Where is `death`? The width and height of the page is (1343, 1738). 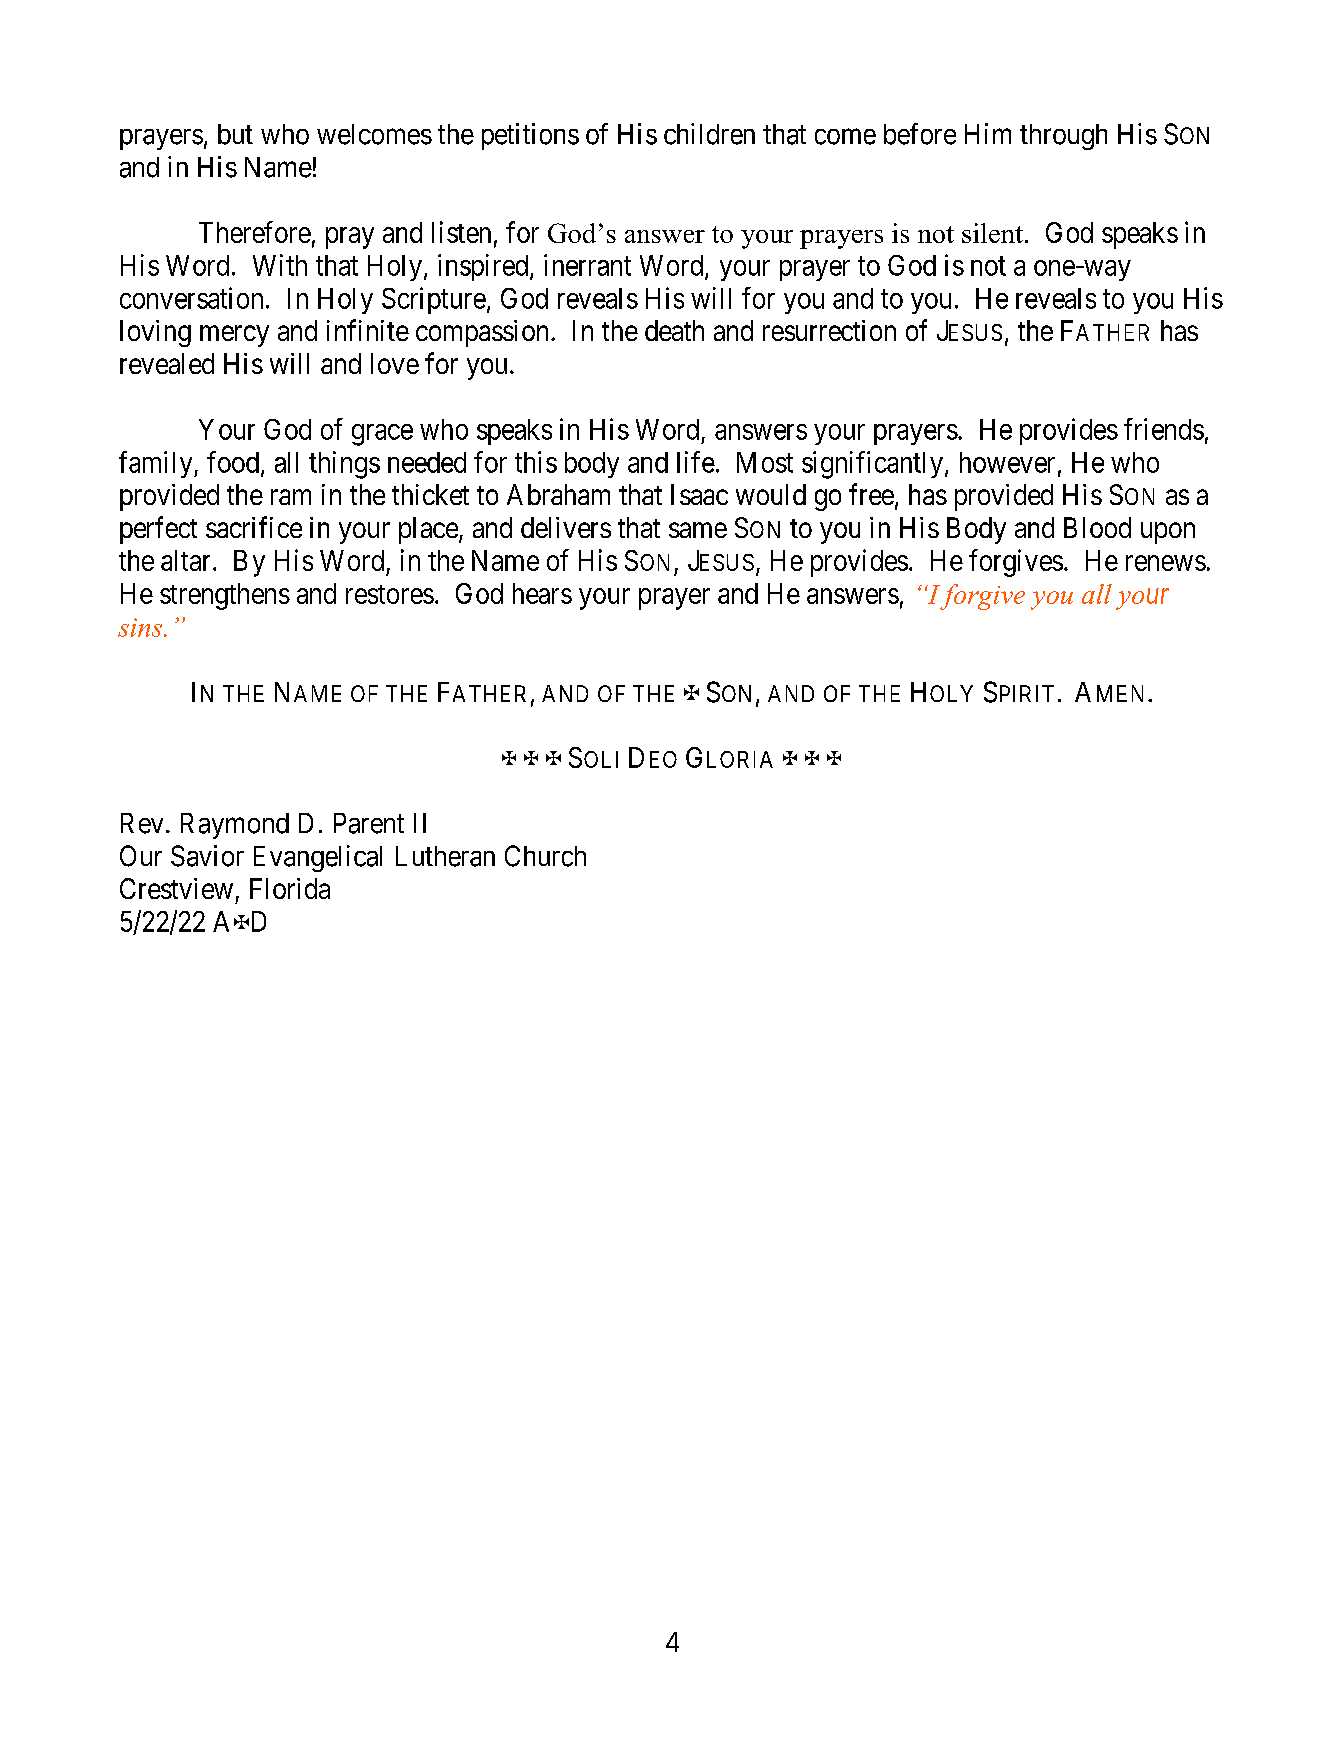
death is located at coordinates (674, 330).
